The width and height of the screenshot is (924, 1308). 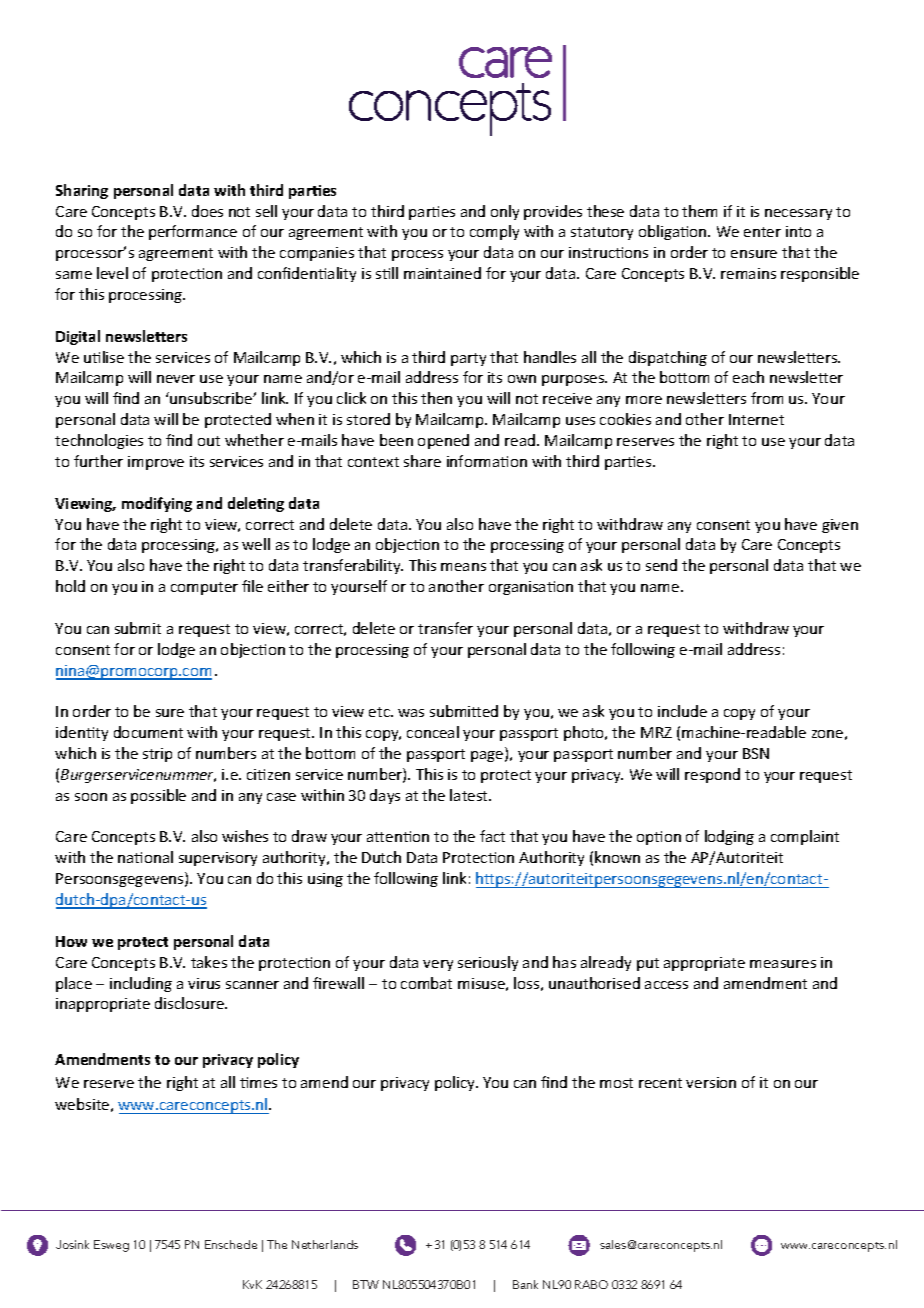 What do you see at coordinates (756, 753) in the screenshot?
I see `BSN` at bounding box center [756, 753].
